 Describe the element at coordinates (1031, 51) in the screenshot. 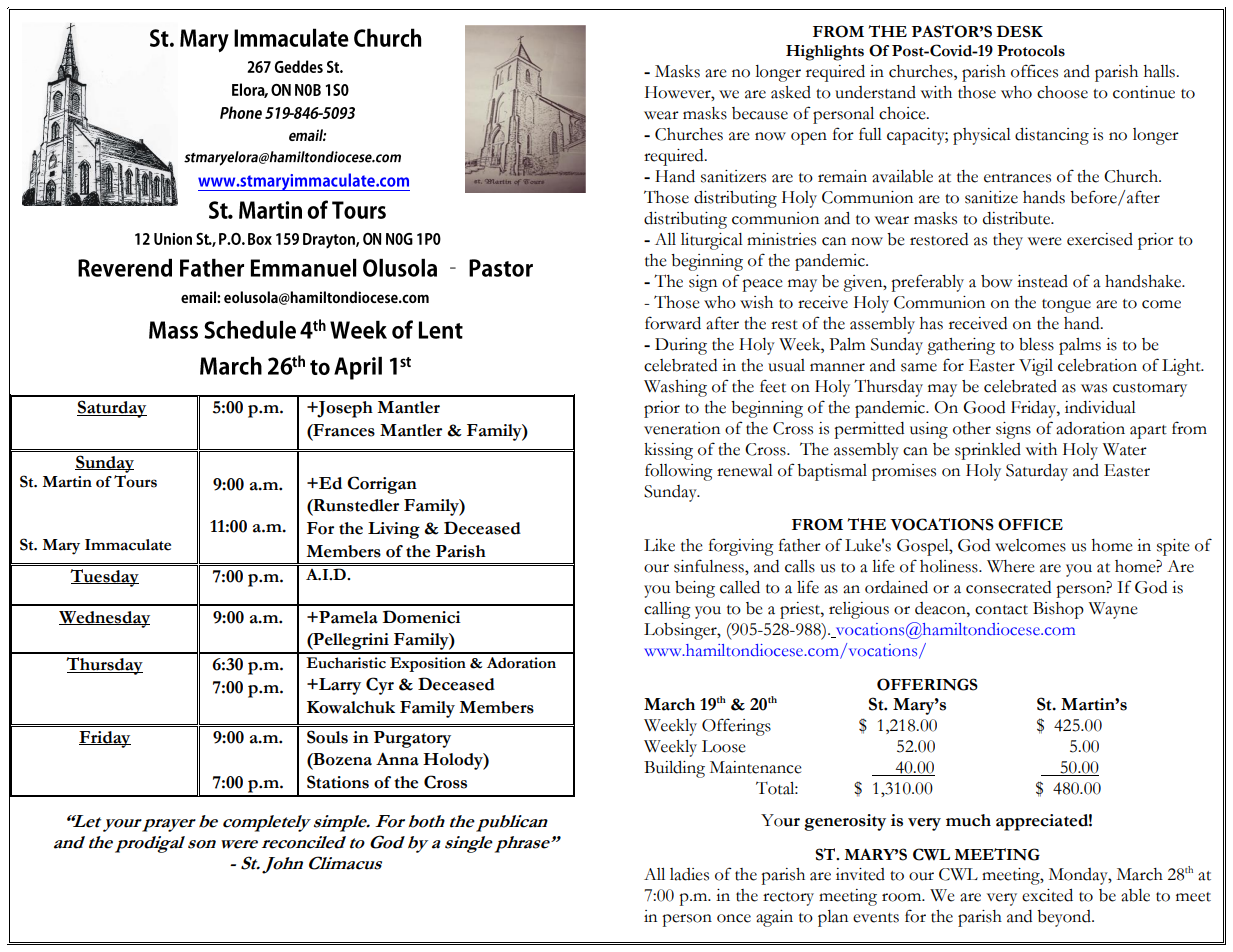

I see `Protocols` at that location.
